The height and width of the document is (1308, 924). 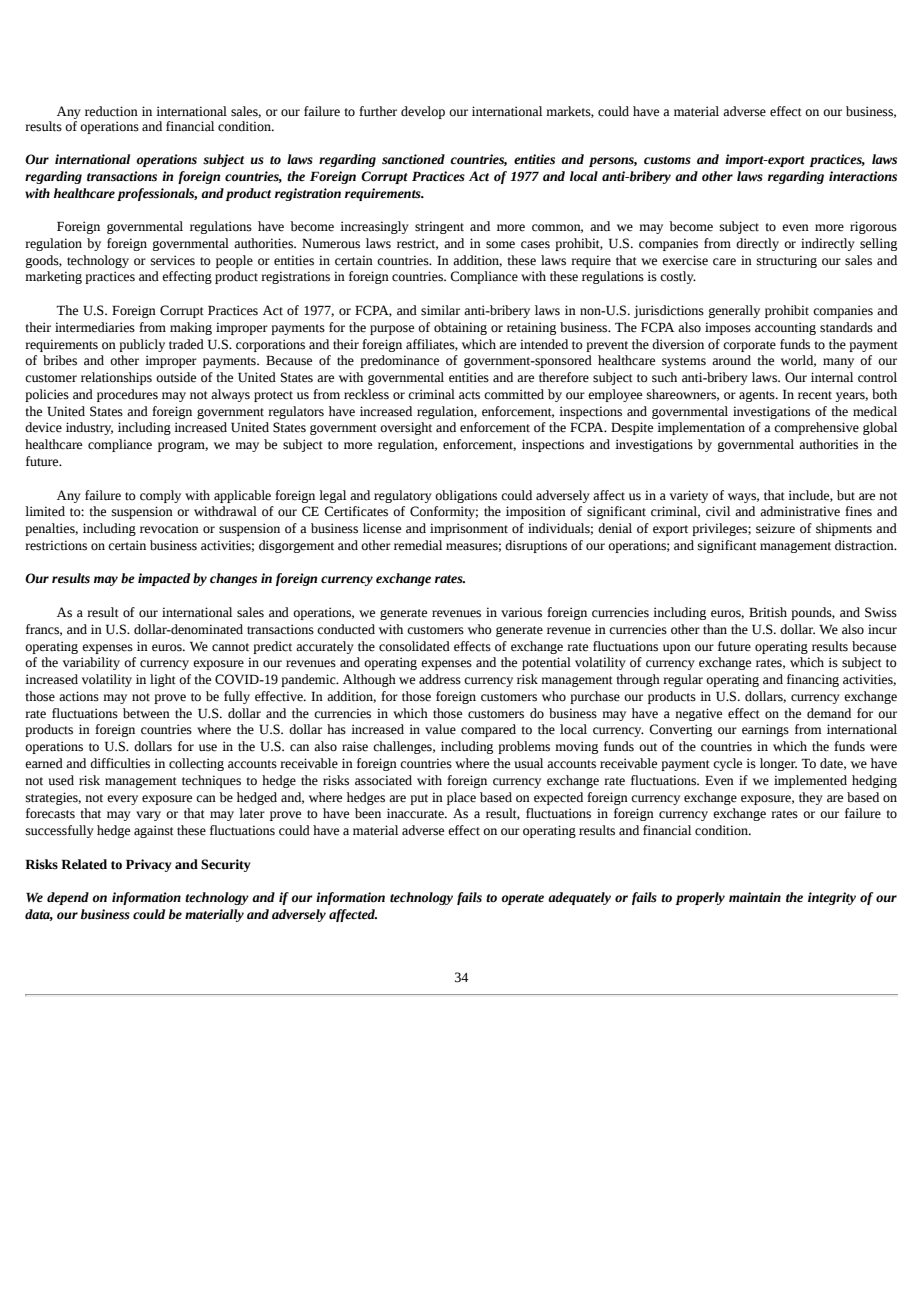 What do you see at coordinates (163, 680) in the document?
I see `light` at bounding box center [163, 680].
